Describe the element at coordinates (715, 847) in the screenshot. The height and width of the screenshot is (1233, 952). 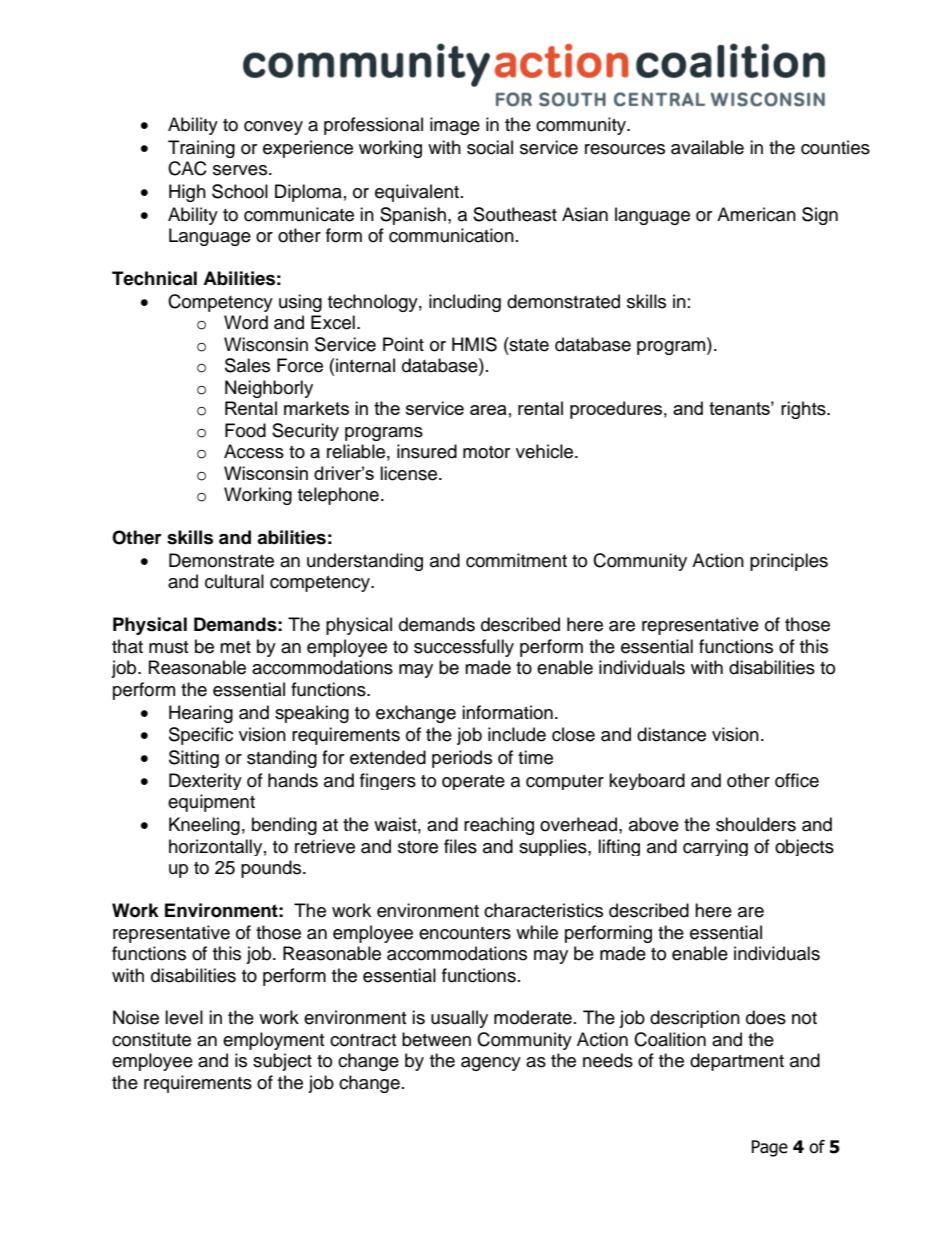
I see `carrying` at that location.
